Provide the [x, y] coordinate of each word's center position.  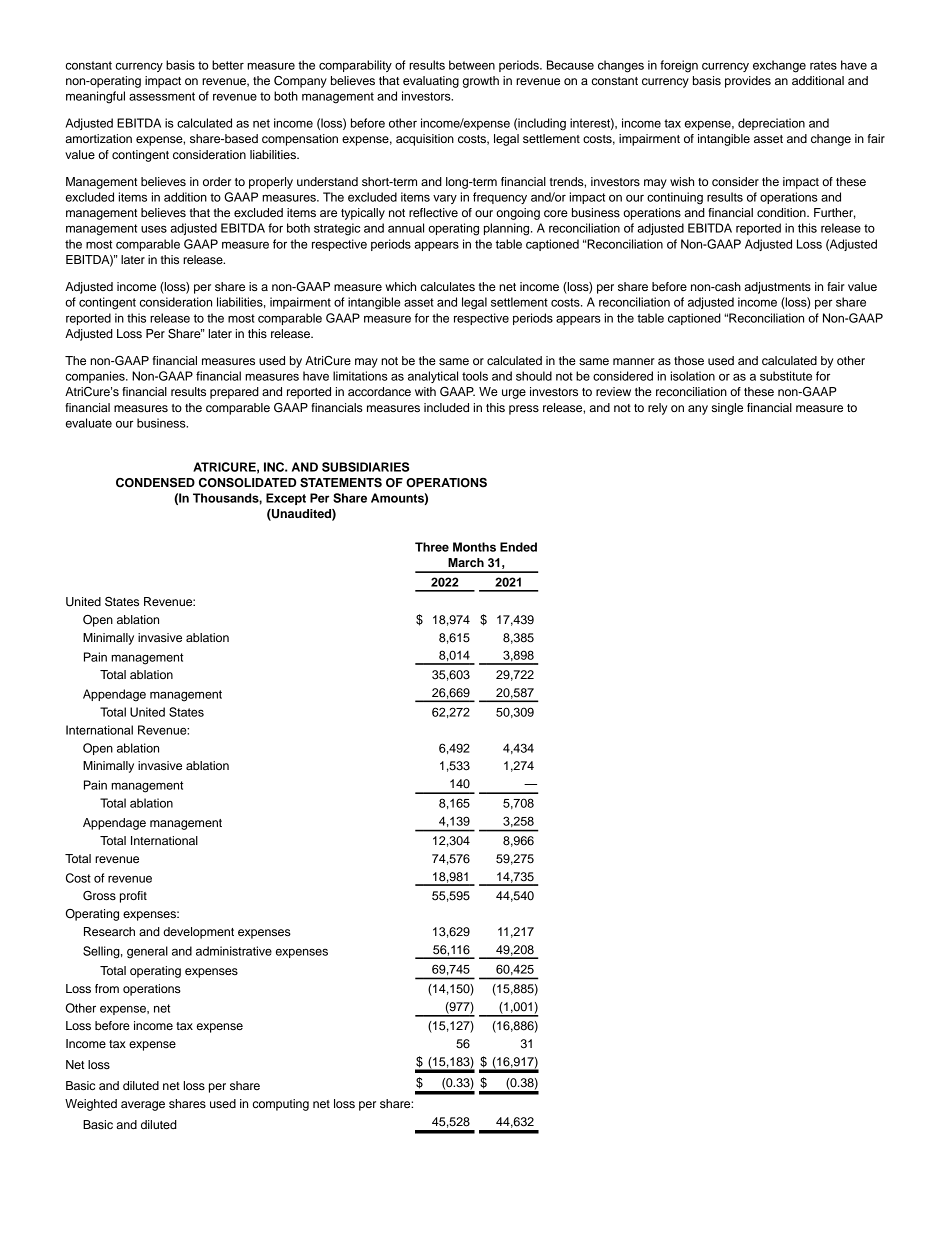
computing [281, 1105]
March [466, 562]
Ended [518, 547]
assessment [162, 96]
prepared [234, 393]
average [143, 1106]
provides [748, 82]
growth [481, 82]
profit [133, 897]
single [727, 409]
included [446, 407]
